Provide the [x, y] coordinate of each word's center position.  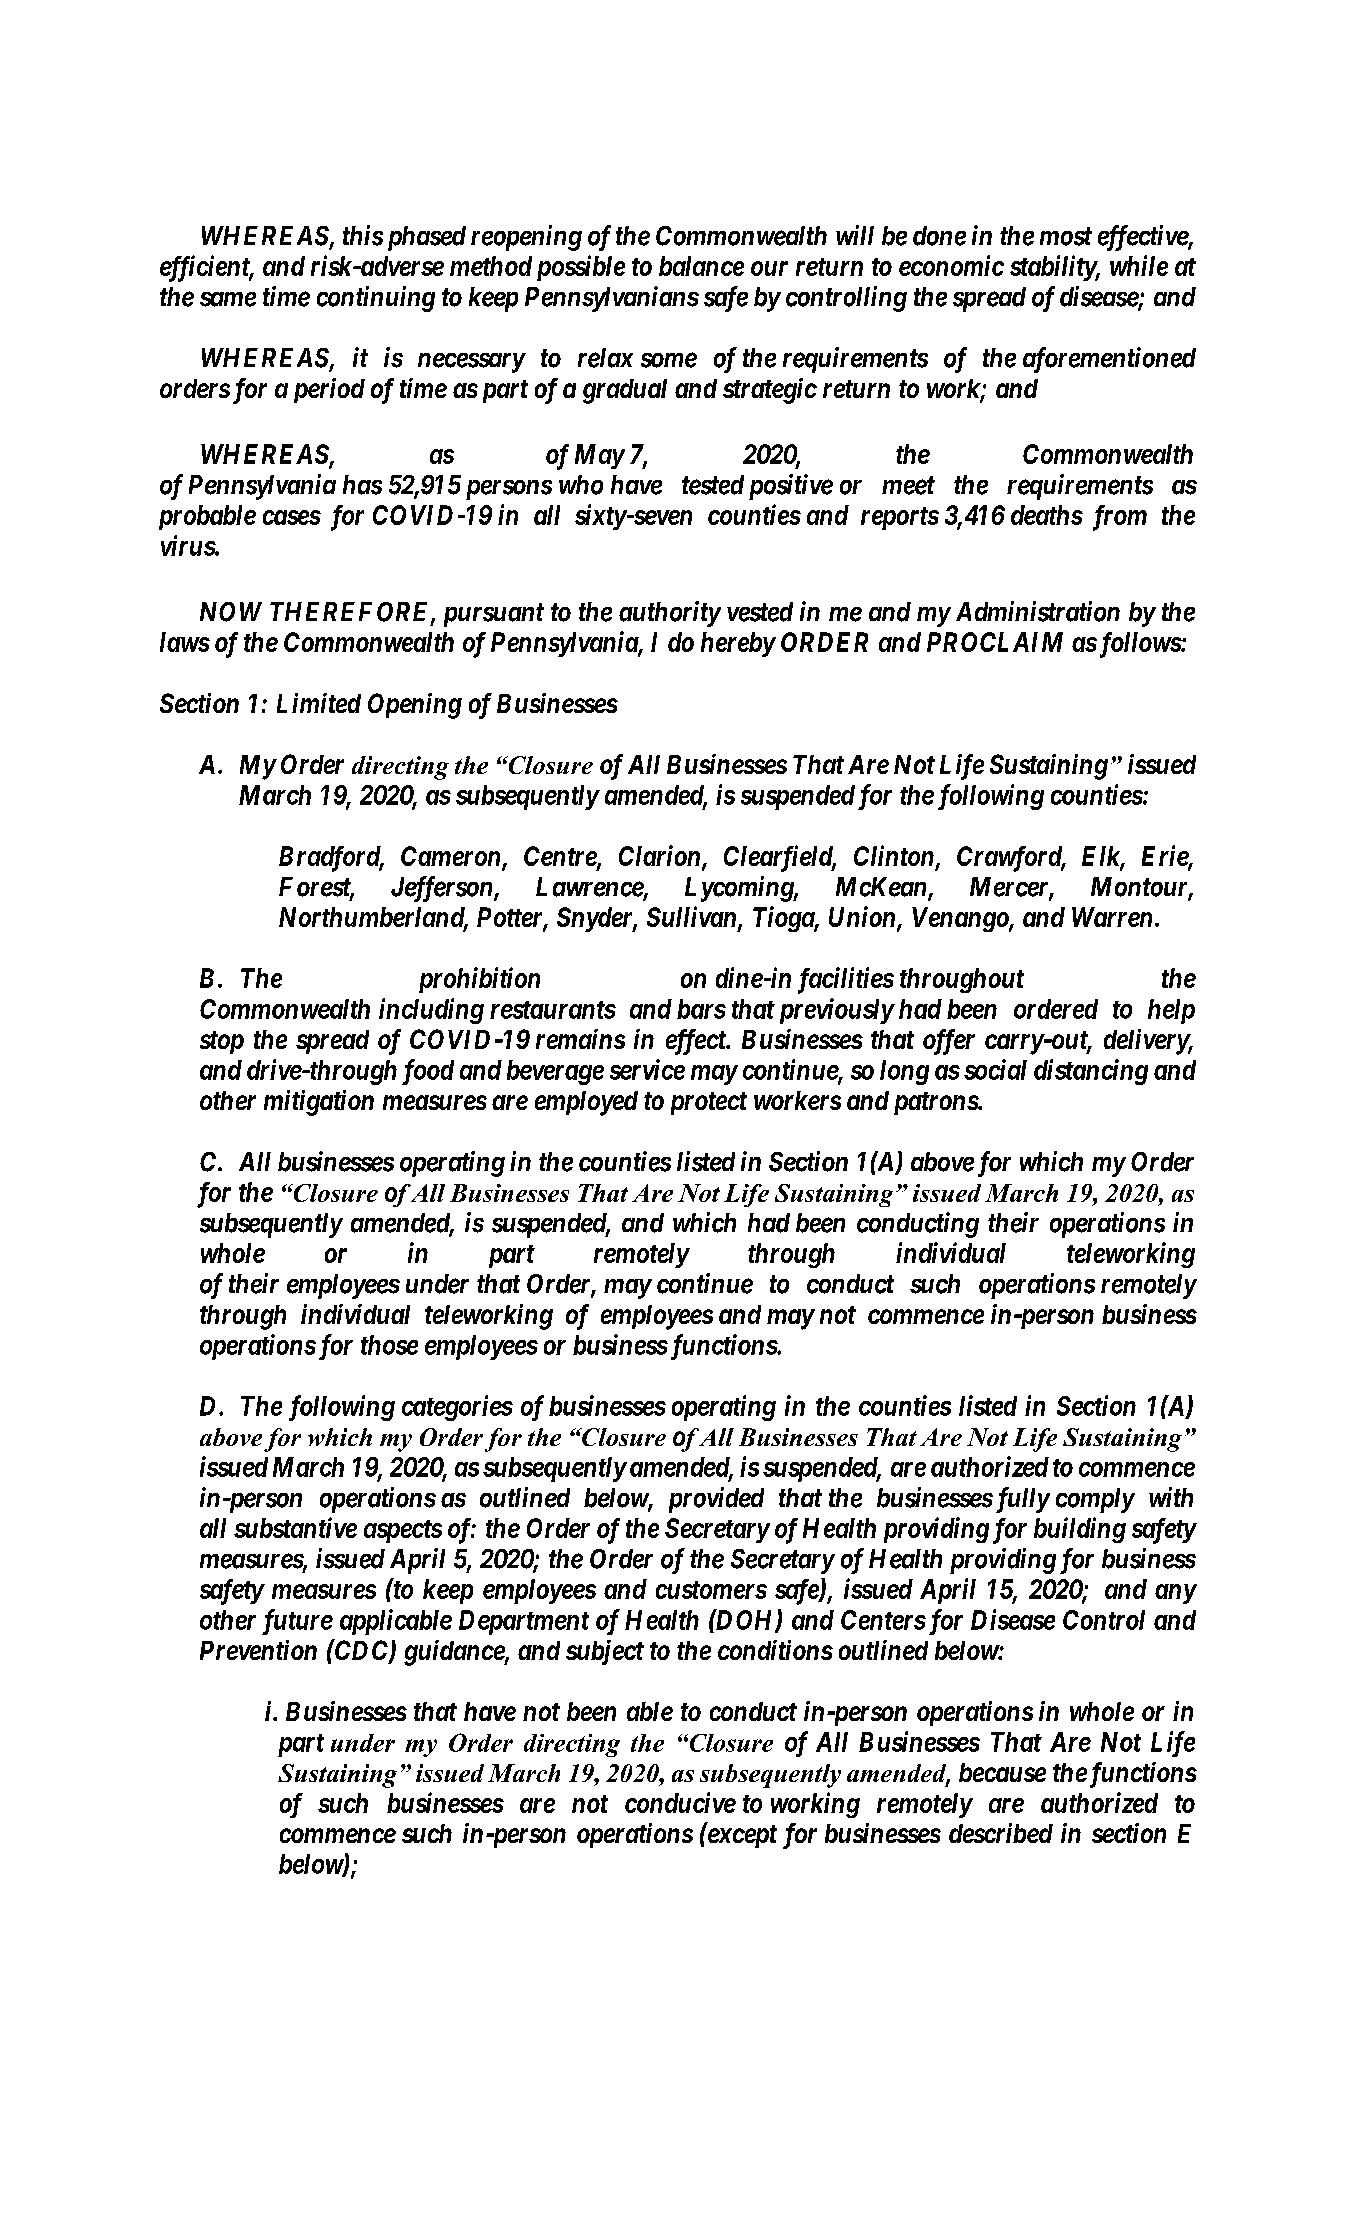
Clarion [661, 857]
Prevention [258, 1650]
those [389, 1345]
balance [701, 266]
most [1066, 236]
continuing [376, 299]
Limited [319, 703]
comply [1095, 1500]
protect [709, 1103]
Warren [1112, 917]
